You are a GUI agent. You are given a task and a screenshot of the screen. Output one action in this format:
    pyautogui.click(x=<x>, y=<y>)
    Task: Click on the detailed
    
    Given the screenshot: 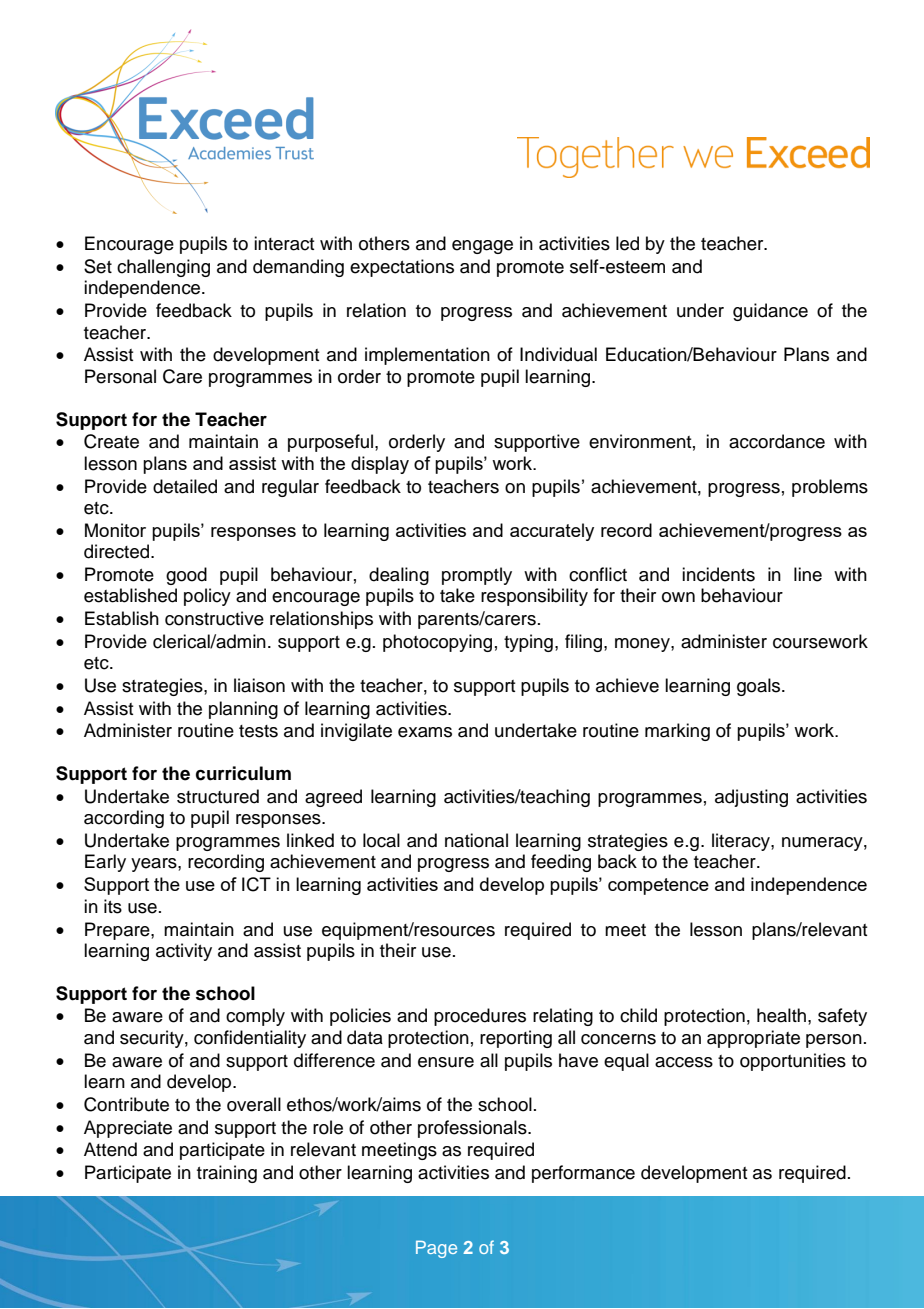 What is the action you would take?
    pyautogui.click(x=185, y=486)
